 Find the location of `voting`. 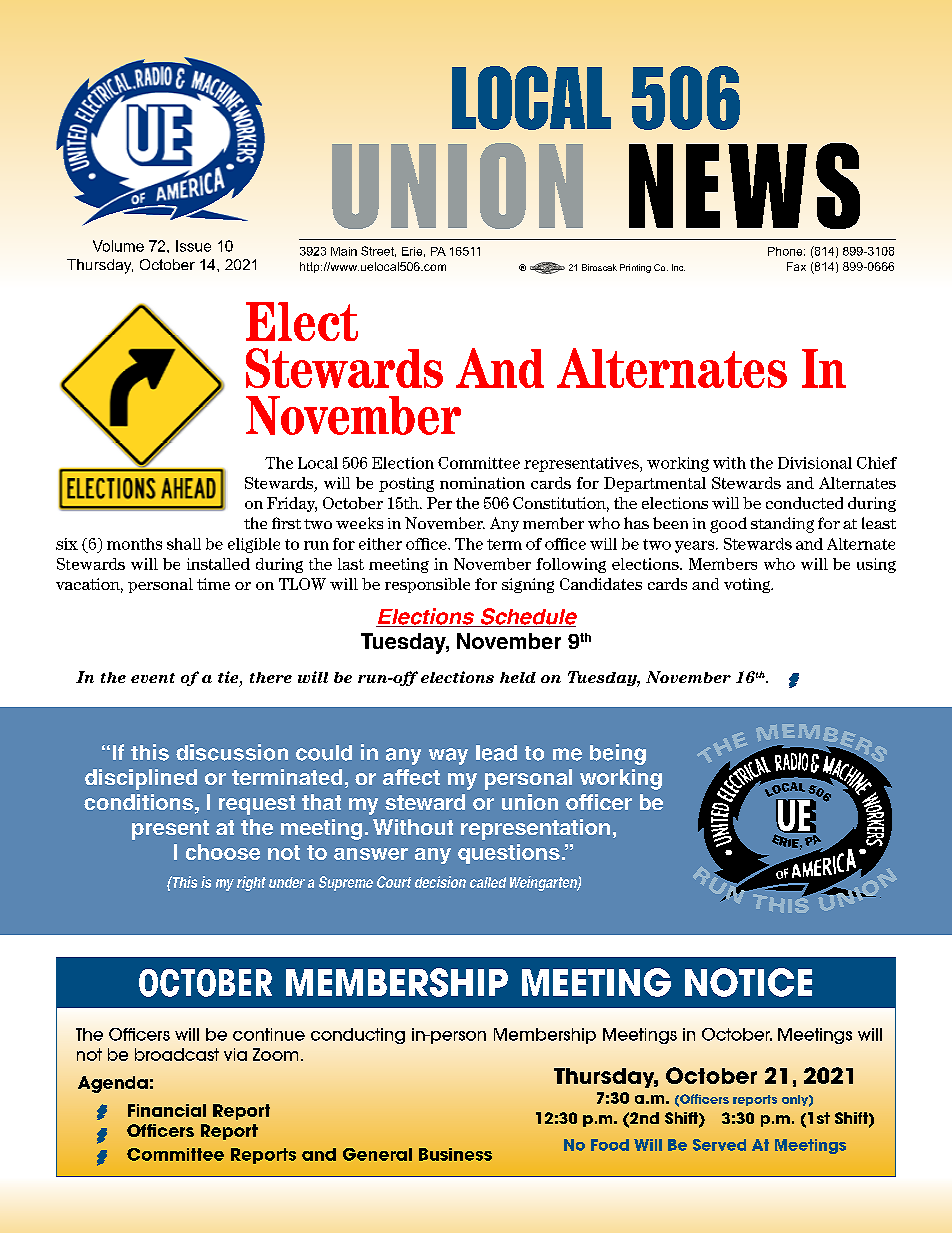

voting is located at coordinates (748, 585).
